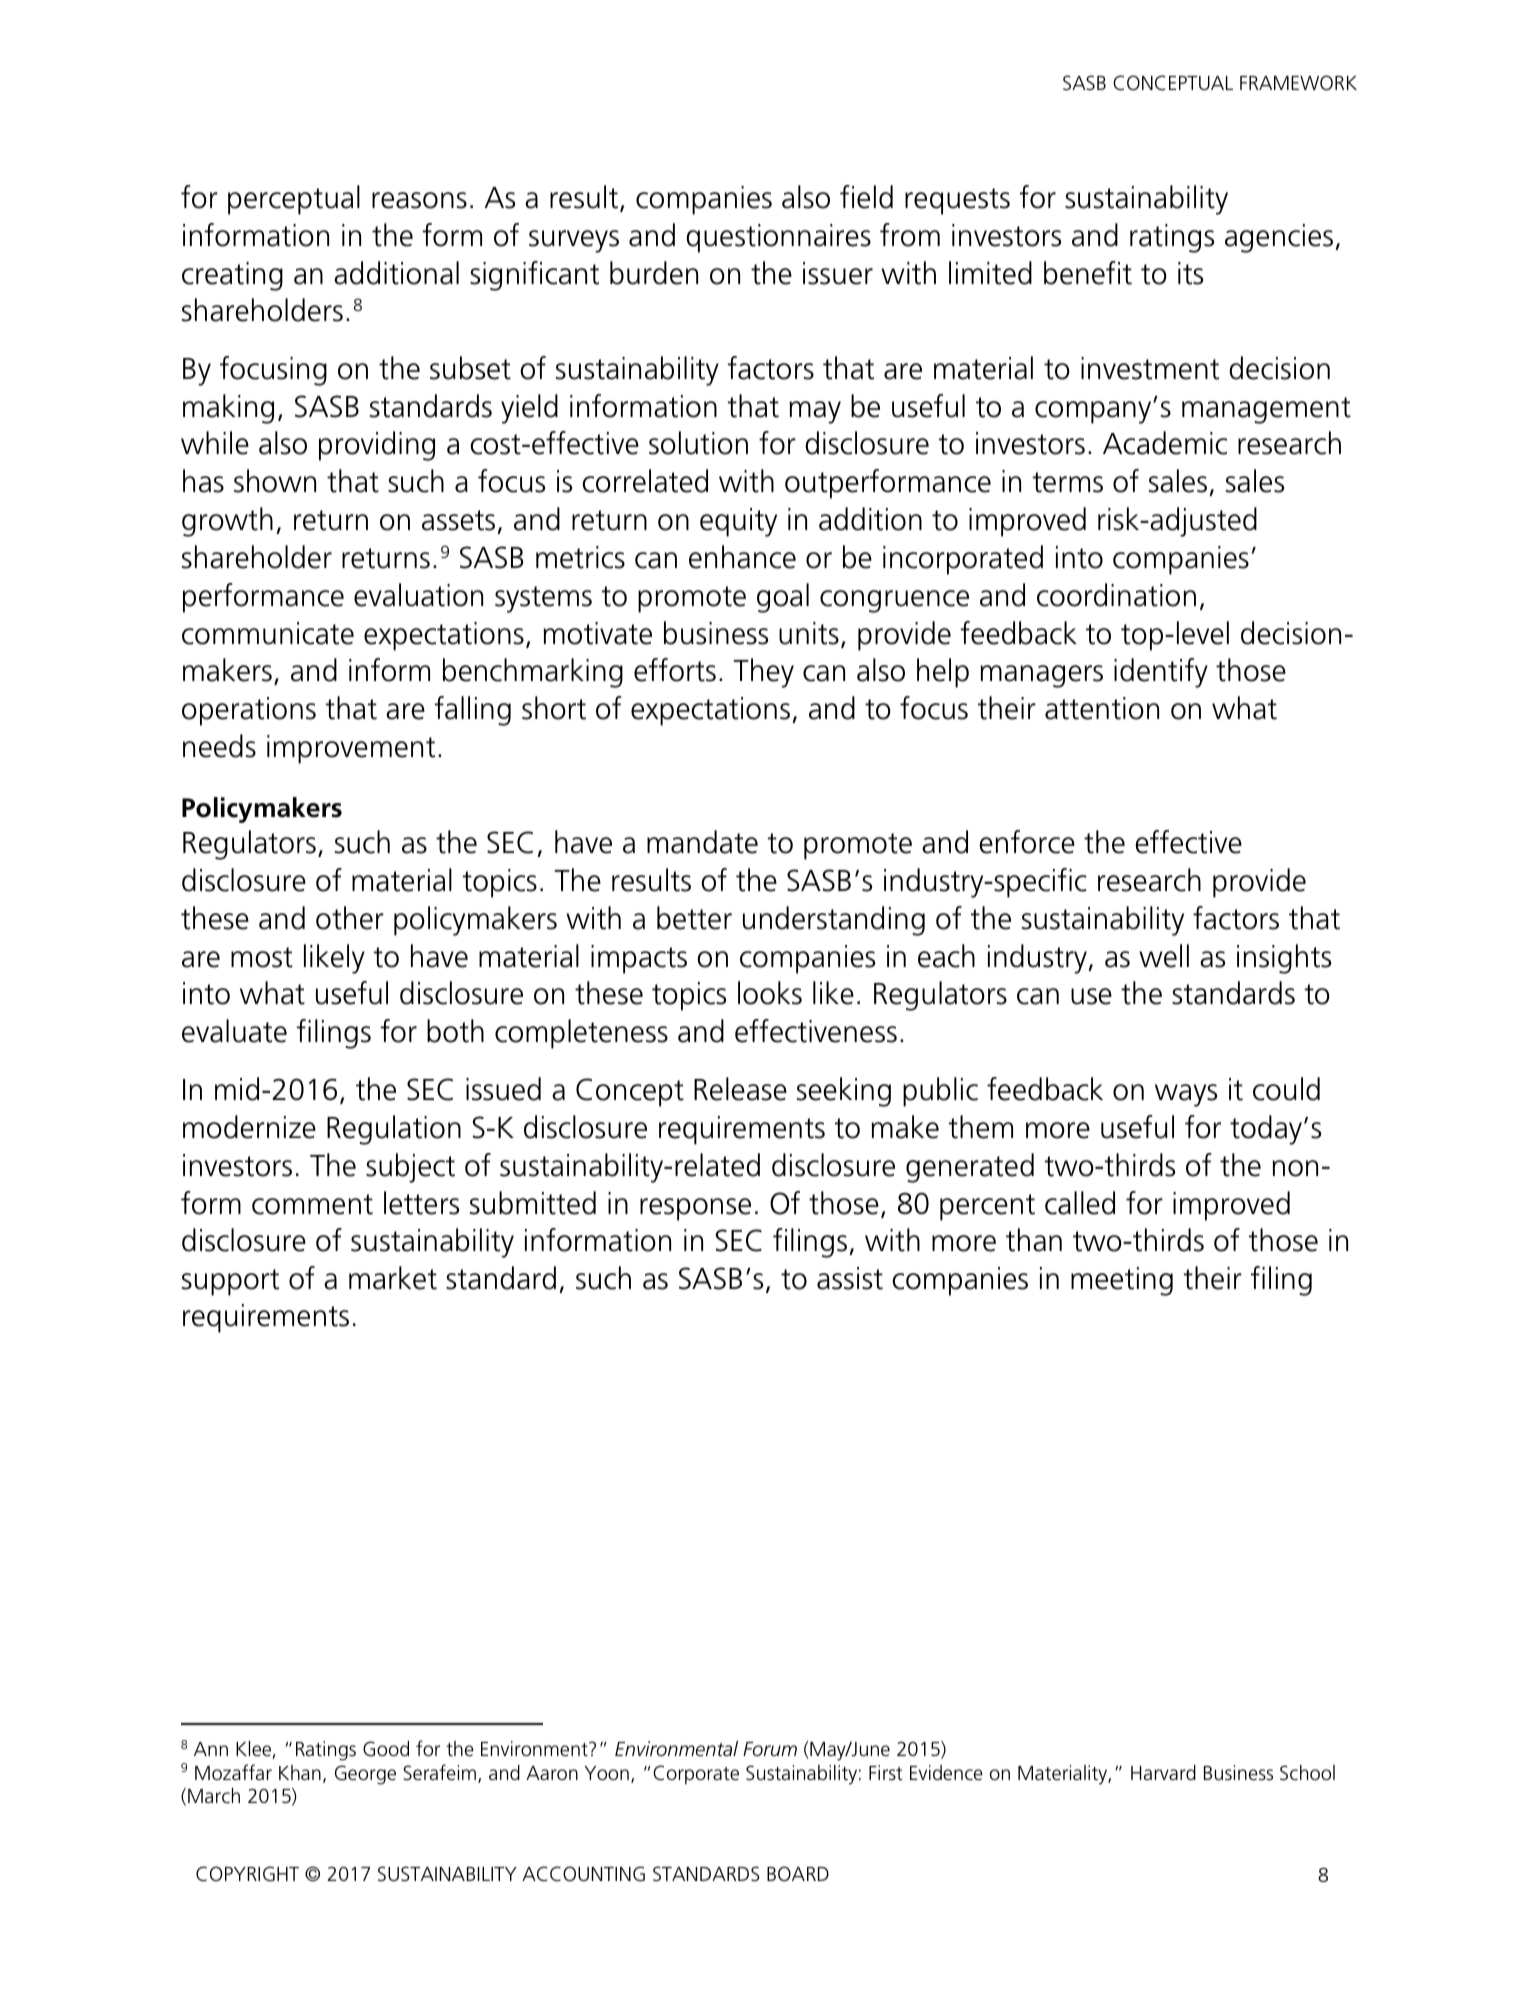 This page has width=1538, height=1990. I want to click on looks, so click(770, 993).
